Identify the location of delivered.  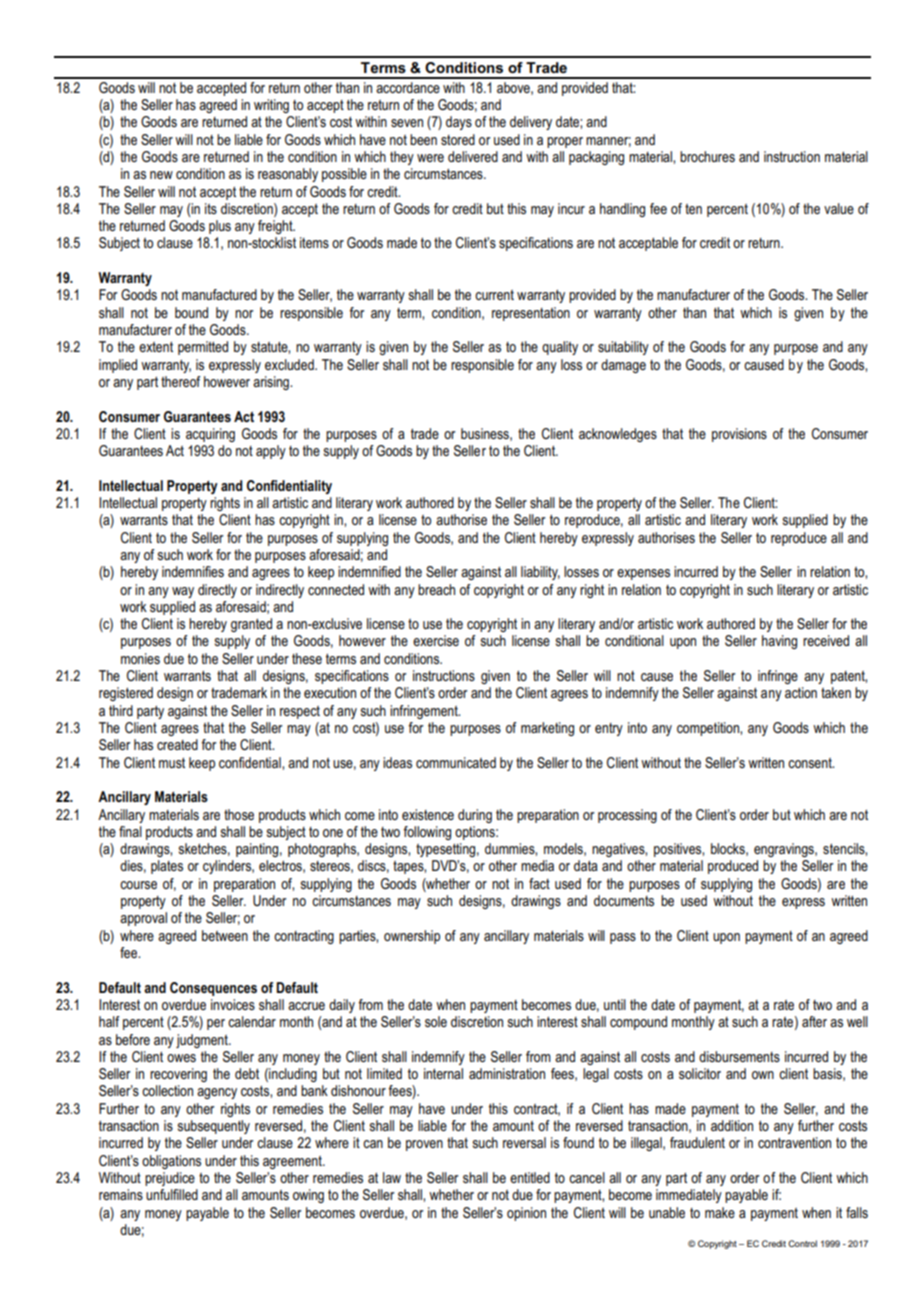
(473, 156).
